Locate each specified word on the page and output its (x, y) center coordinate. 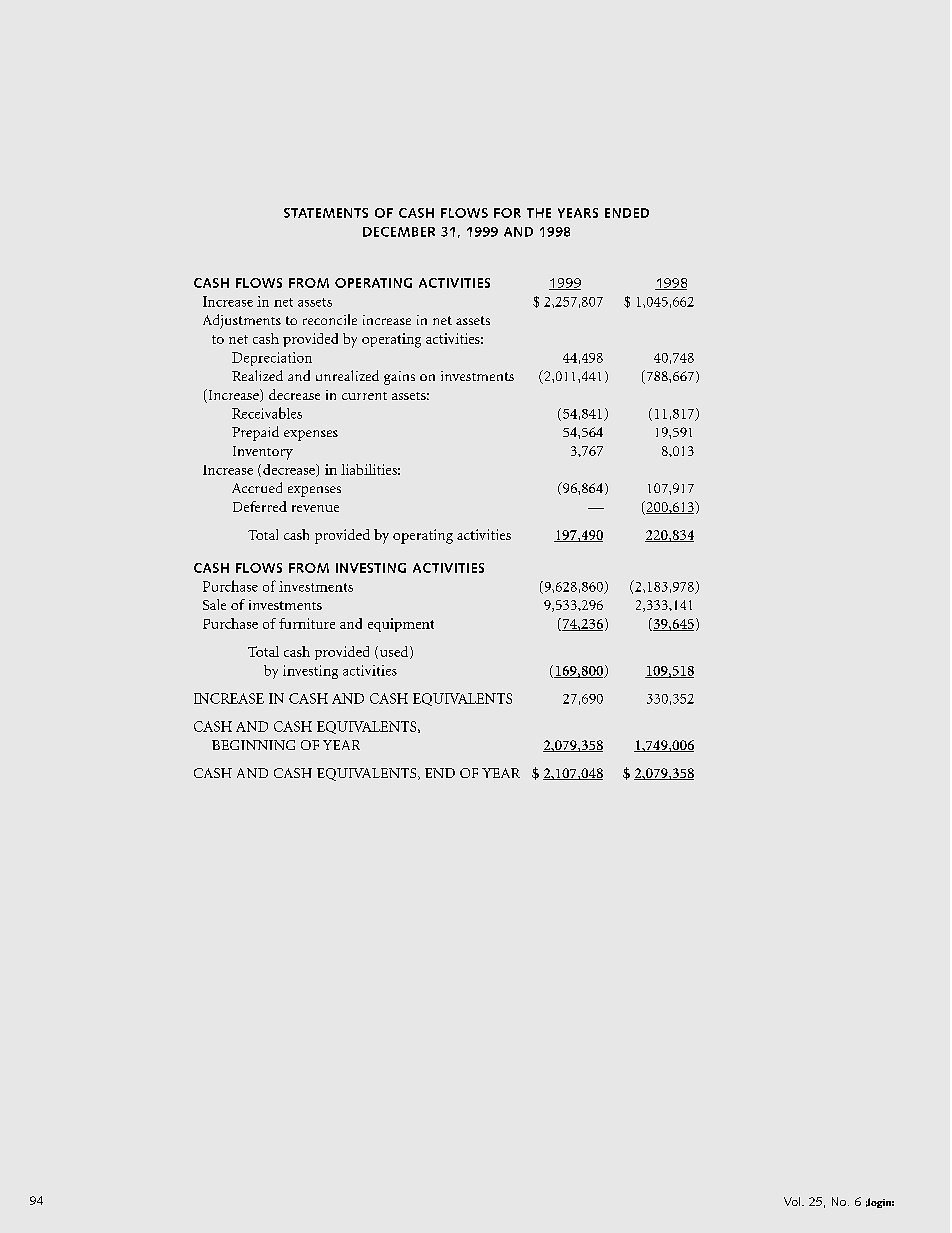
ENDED (627, 213)
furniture (307, 623)
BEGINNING (253, 745)
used (395, 652)
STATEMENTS (326, 213)
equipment (401, 625)
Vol (793, 1201)
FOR (507, 213)
